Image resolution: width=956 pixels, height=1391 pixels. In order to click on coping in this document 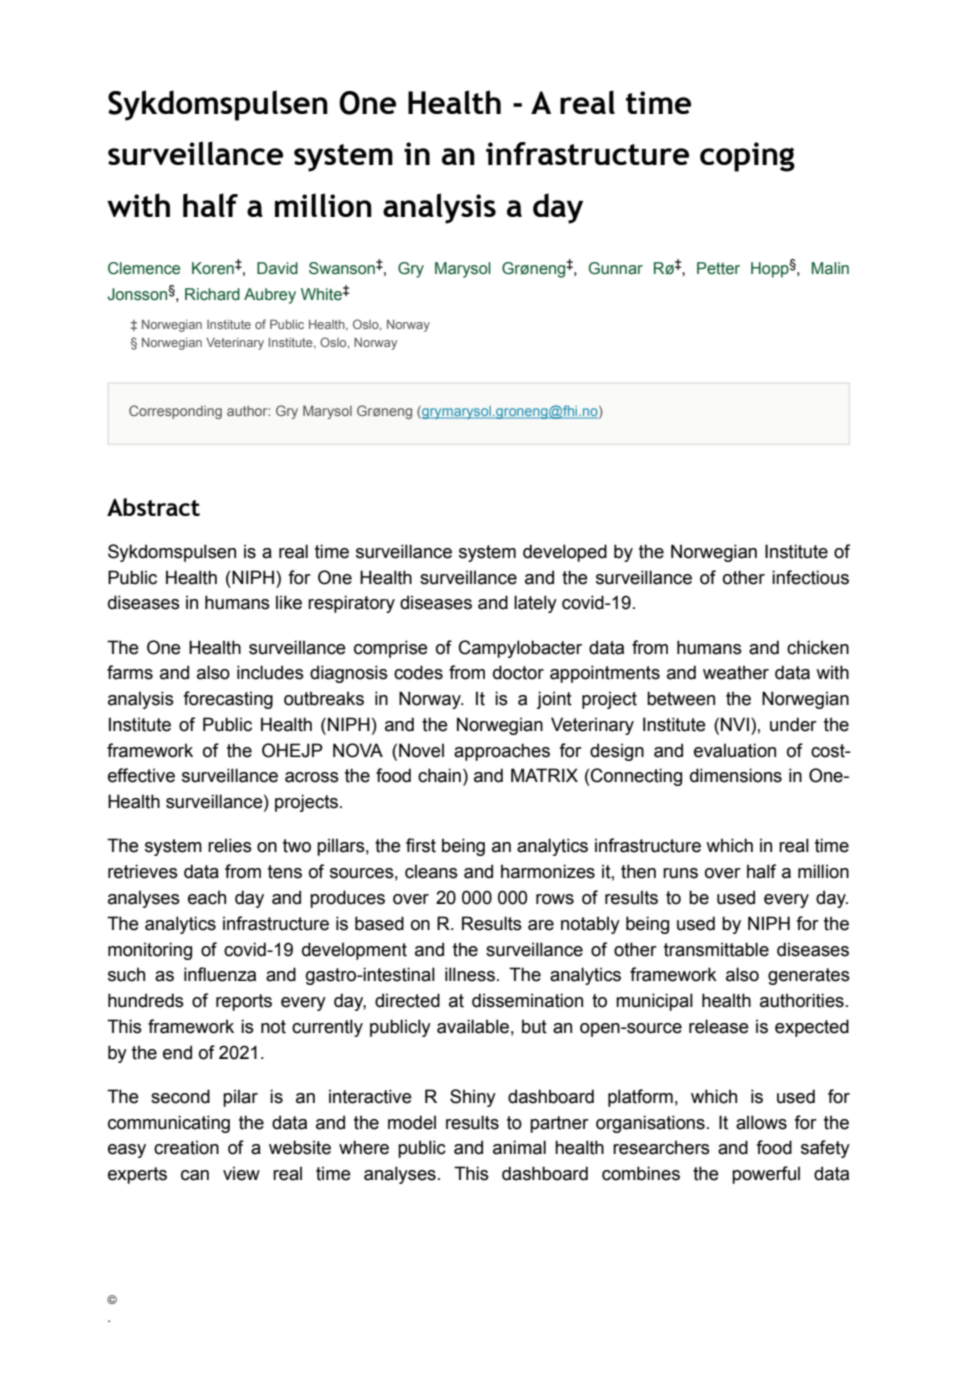, I will do `click(747, 157)`.
